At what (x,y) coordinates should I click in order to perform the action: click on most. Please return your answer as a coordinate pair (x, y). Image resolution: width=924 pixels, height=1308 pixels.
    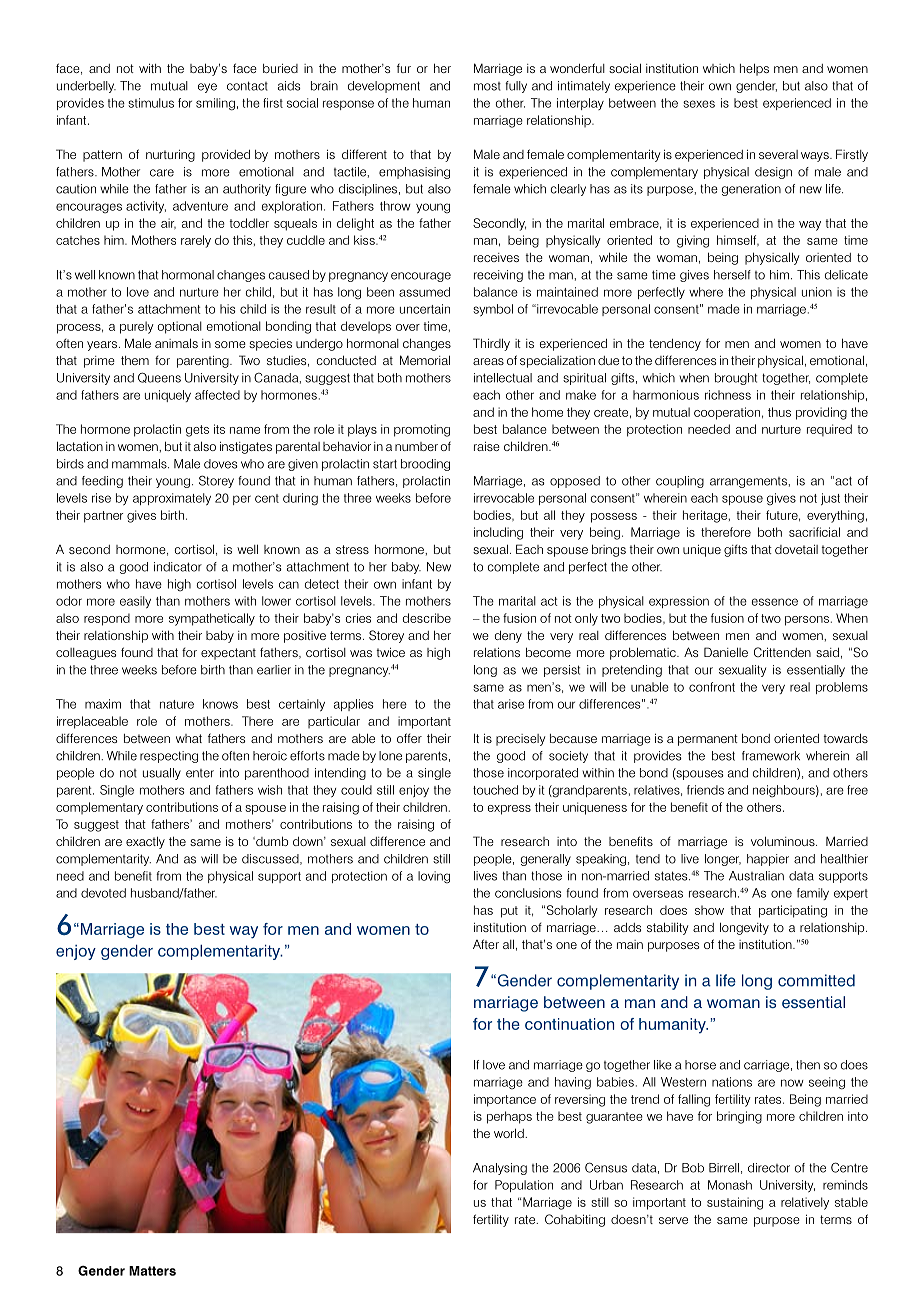
    Looking at the image, I should click on (487, 86).
